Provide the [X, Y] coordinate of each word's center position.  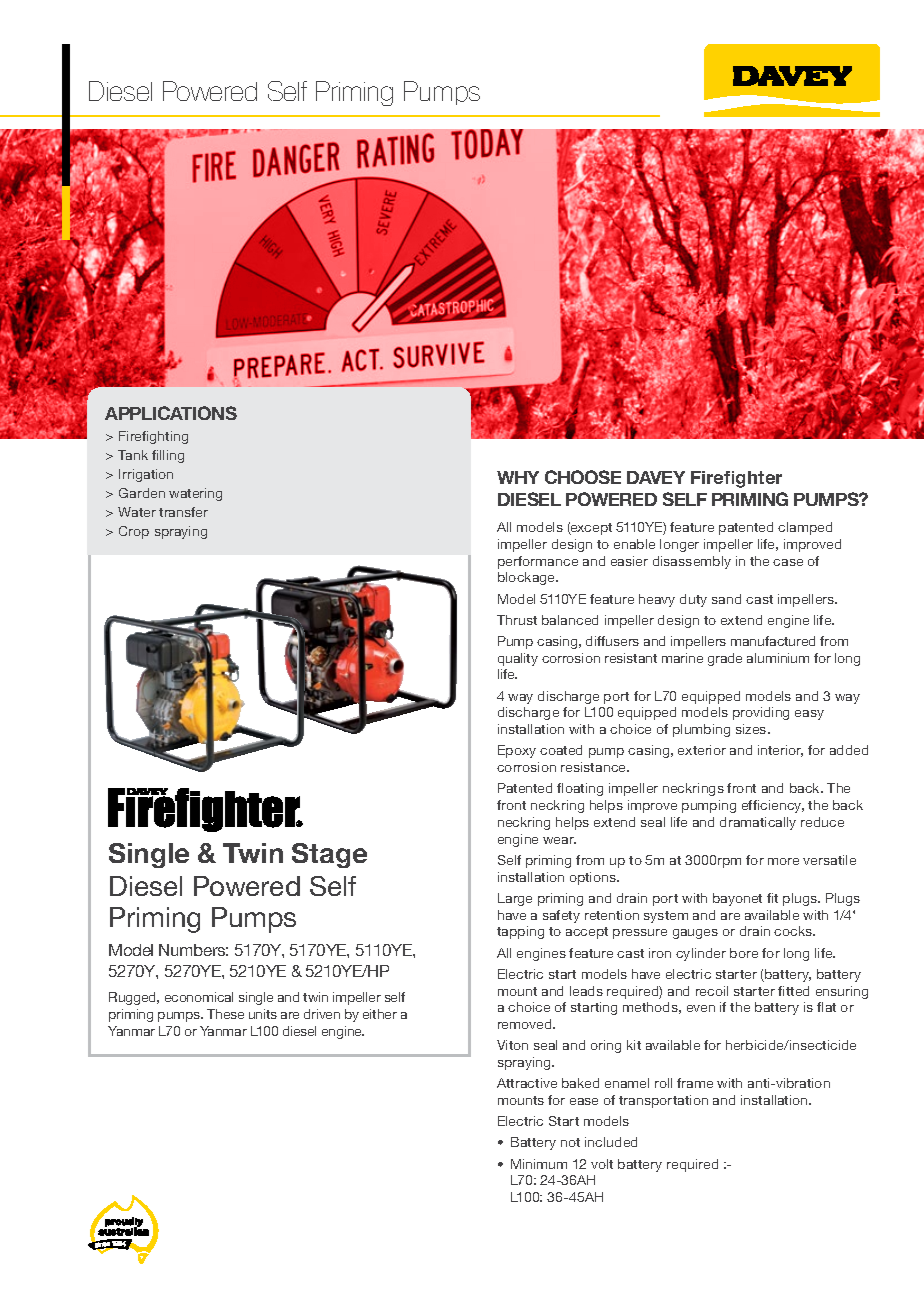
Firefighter [736, 479]
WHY [518, 477]
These [225, 1014]
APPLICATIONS [171, 413]
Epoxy [517, 751]
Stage [329, 855]
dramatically [758, 823]
